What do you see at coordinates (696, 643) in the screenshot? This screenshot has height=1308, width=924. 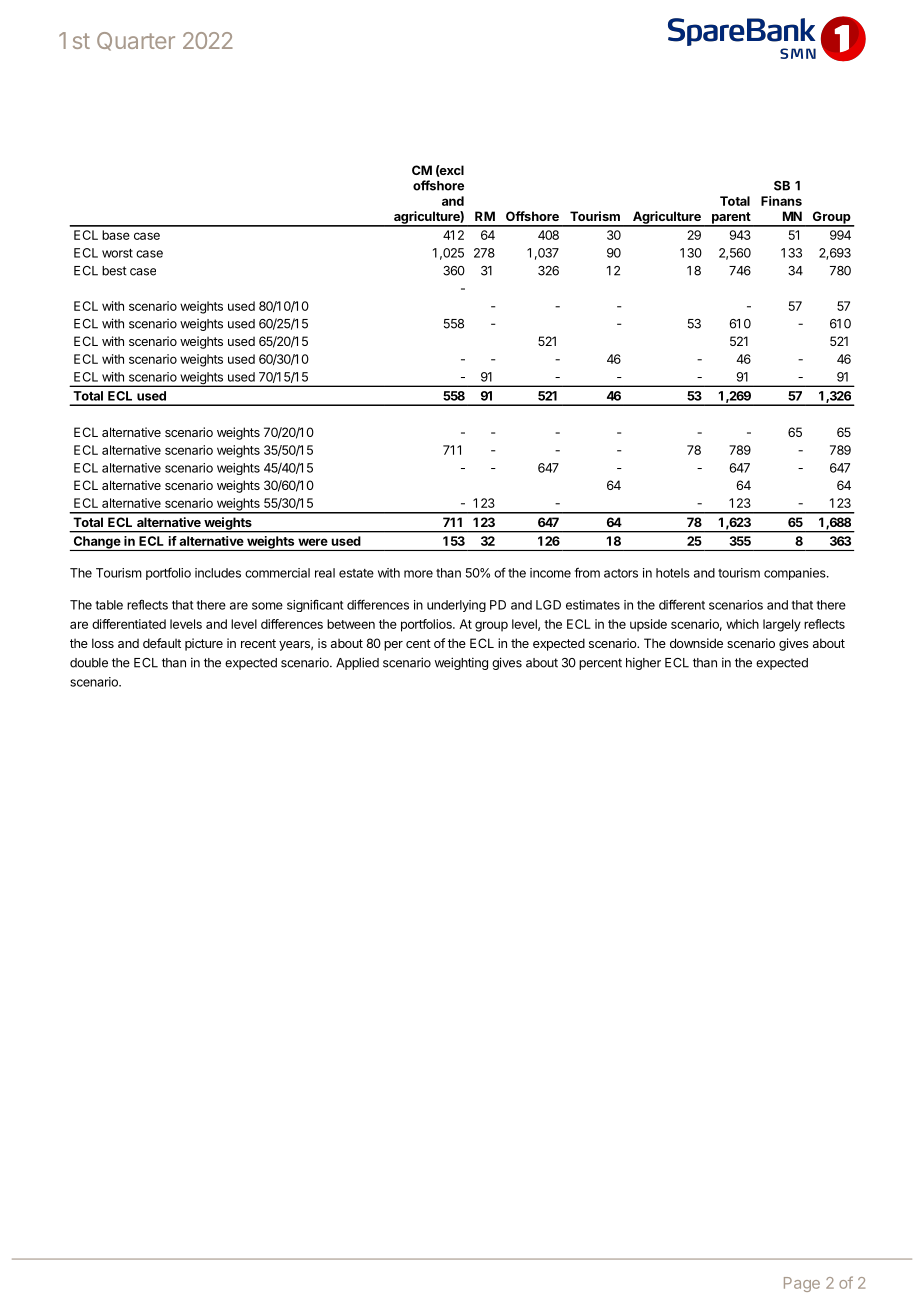 I see `downside` at bounding box center [696, 643].
